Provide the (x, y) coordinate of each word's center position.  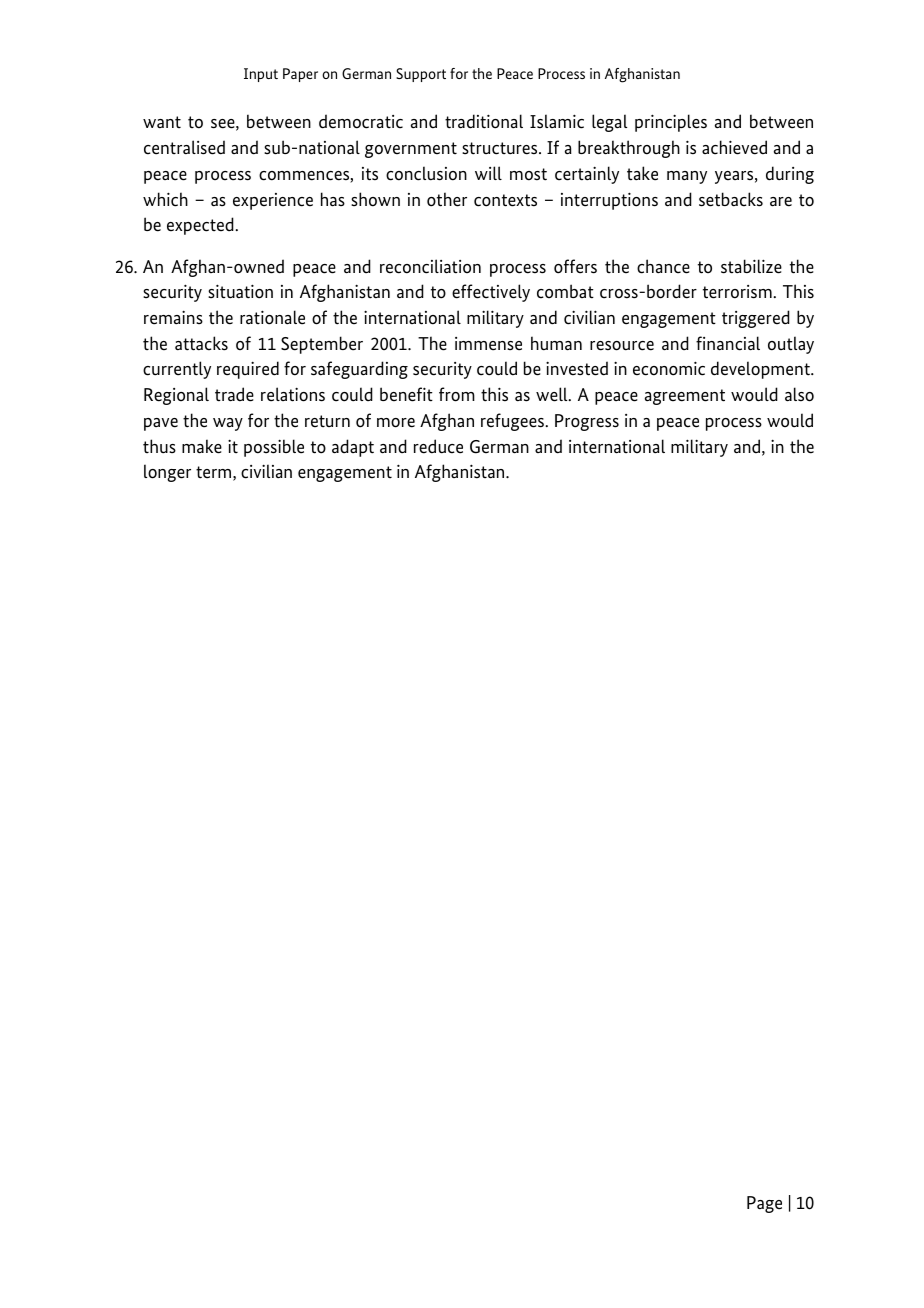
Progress (587, 422)
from (457, 394)
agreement (685, 397)
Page (764, 1204)
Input (261, 75)
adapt (353, 448)
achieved (734, 147)
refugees (514, 422)
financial (728, 343)
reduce (438, 446)
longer (167, 473)
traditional (484, 121)
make (202, 446)
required (248, 370)
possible (274, 448)
